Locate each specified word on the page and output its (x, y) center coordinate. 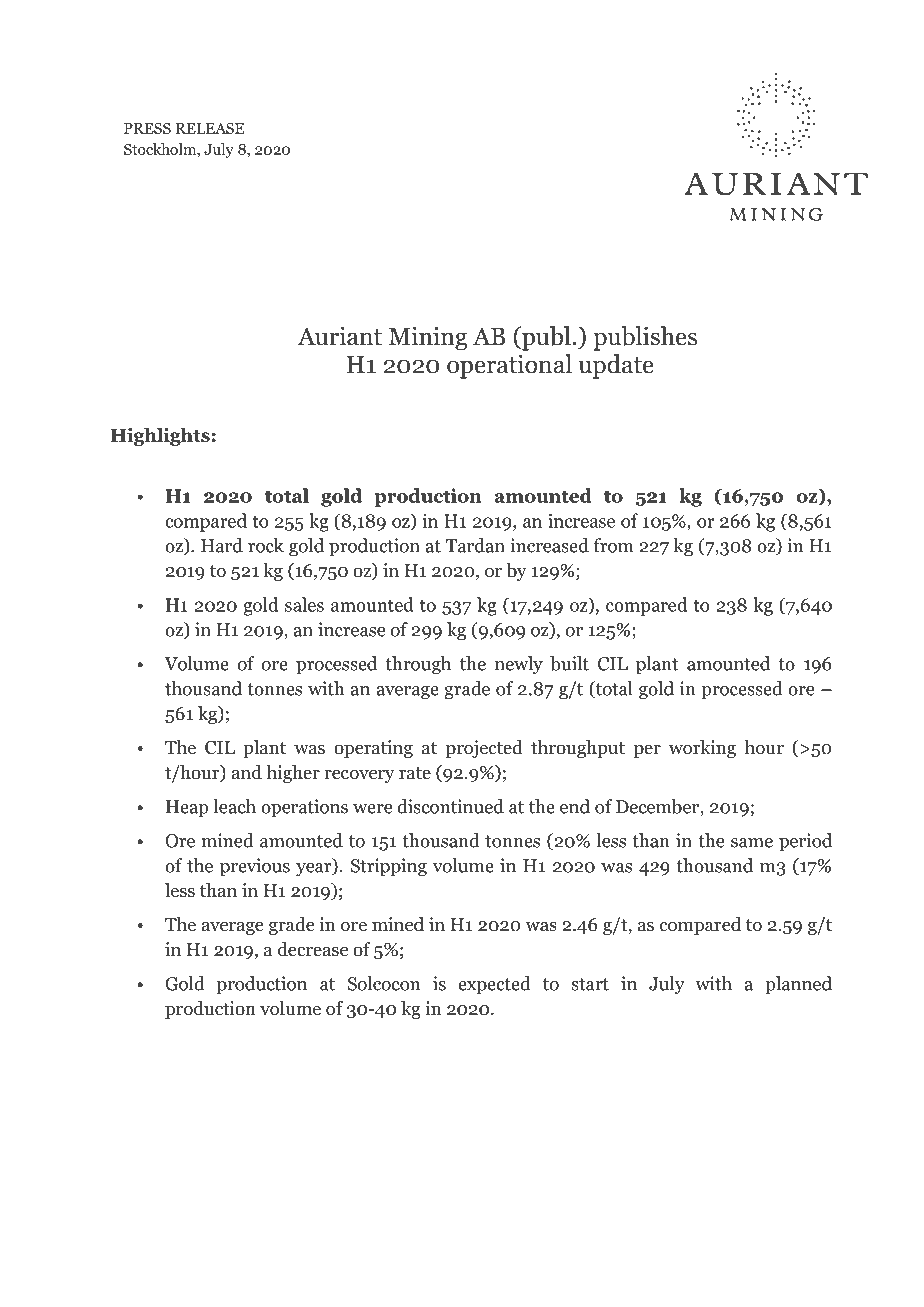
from (613, 545)
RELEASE (210, 128)
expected (494, 985)
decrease (313, 949)
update (616, 366)
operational (509, 366)
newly (519, 665)
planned (798, 985)
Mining (428, 338)
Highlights (160, 436)
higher (293, 774)
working (702, 749)
